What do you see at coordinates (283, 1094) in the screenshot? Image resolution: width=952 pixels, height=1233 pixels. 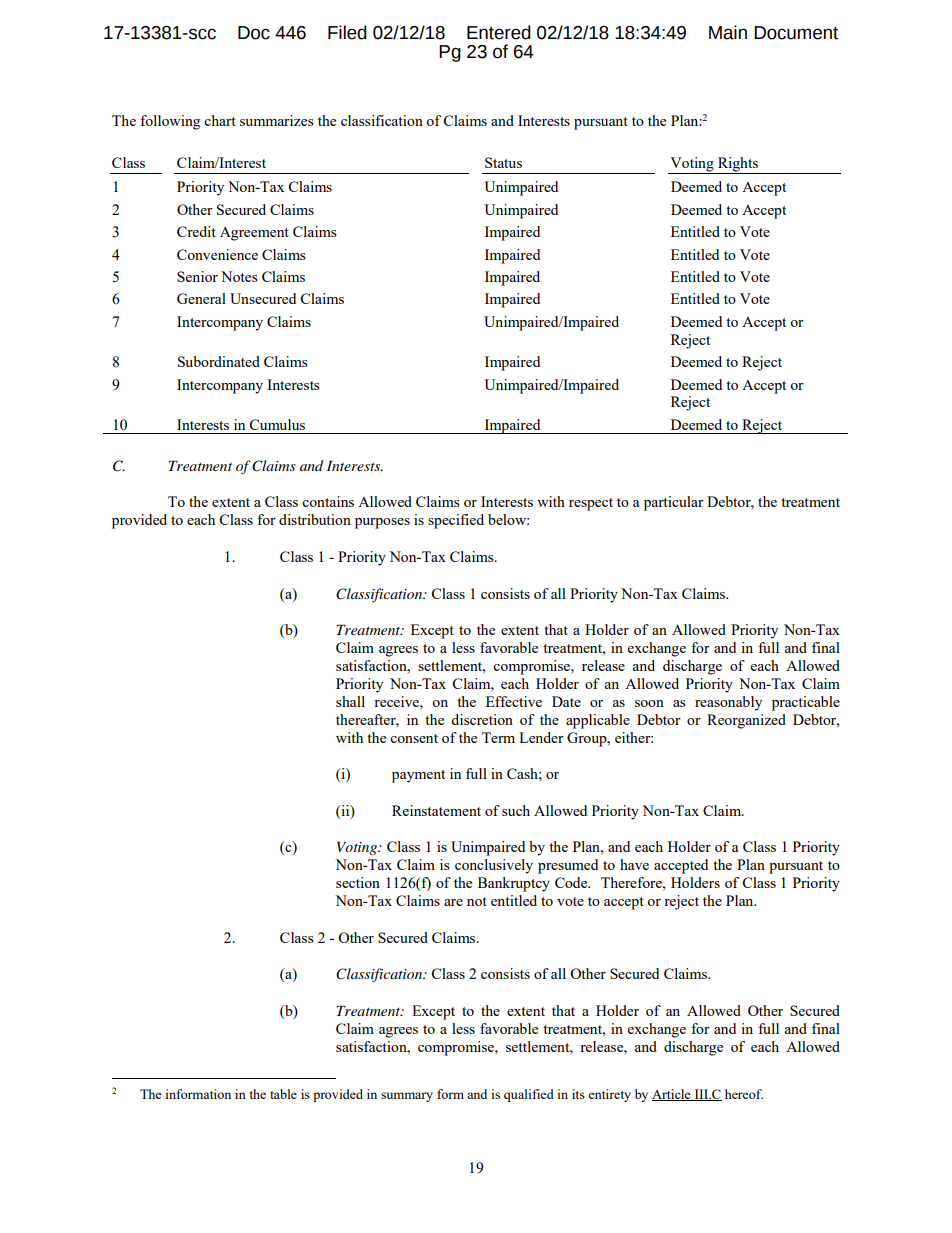 I see `table` at bounding box center [283, 1094].
